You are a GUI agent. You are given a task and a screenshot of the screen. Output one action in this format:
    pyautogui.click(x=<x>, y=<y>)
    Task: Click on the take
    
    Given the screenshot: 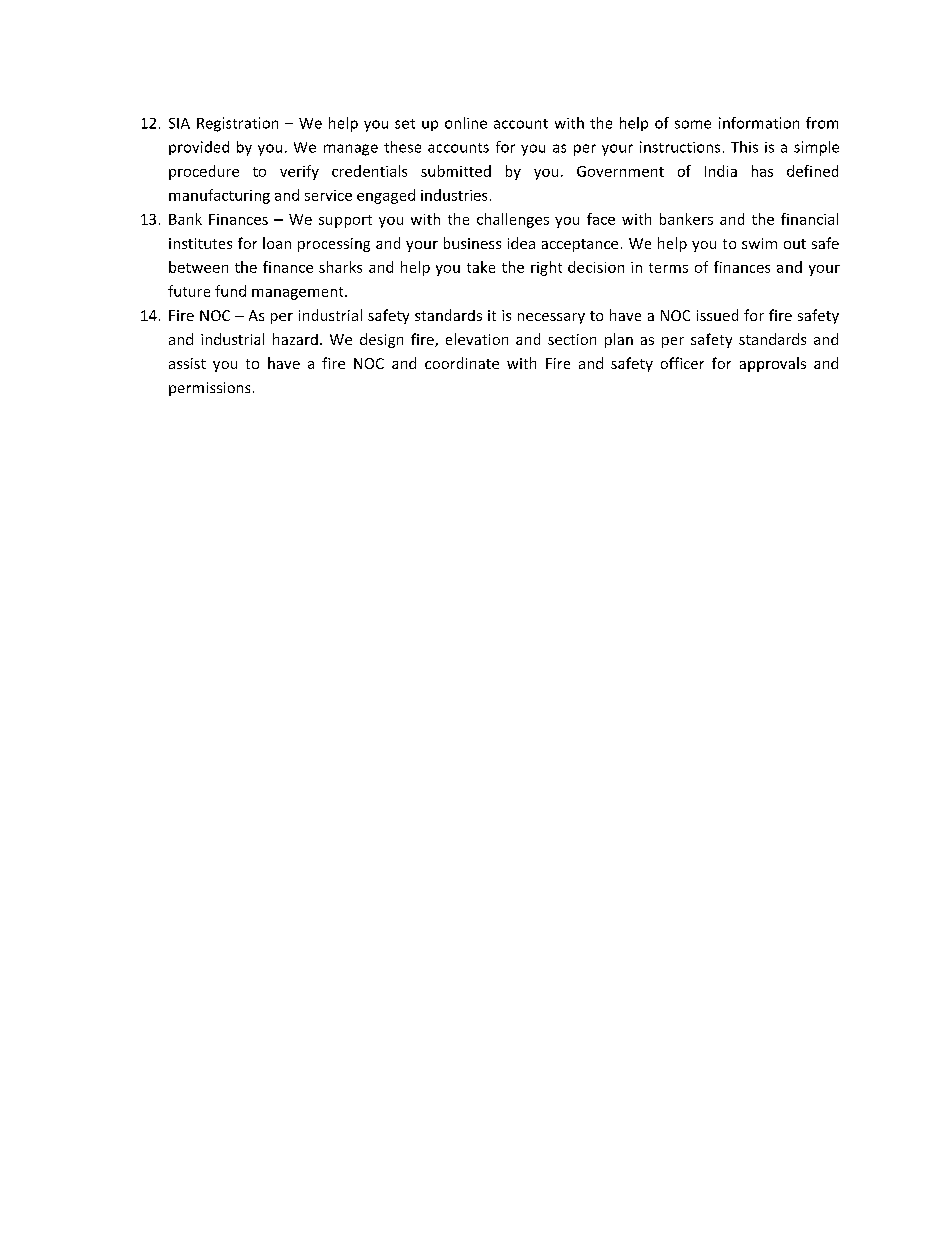 What is the action you would take?
    pyautogui.click(x=481, y=267)
